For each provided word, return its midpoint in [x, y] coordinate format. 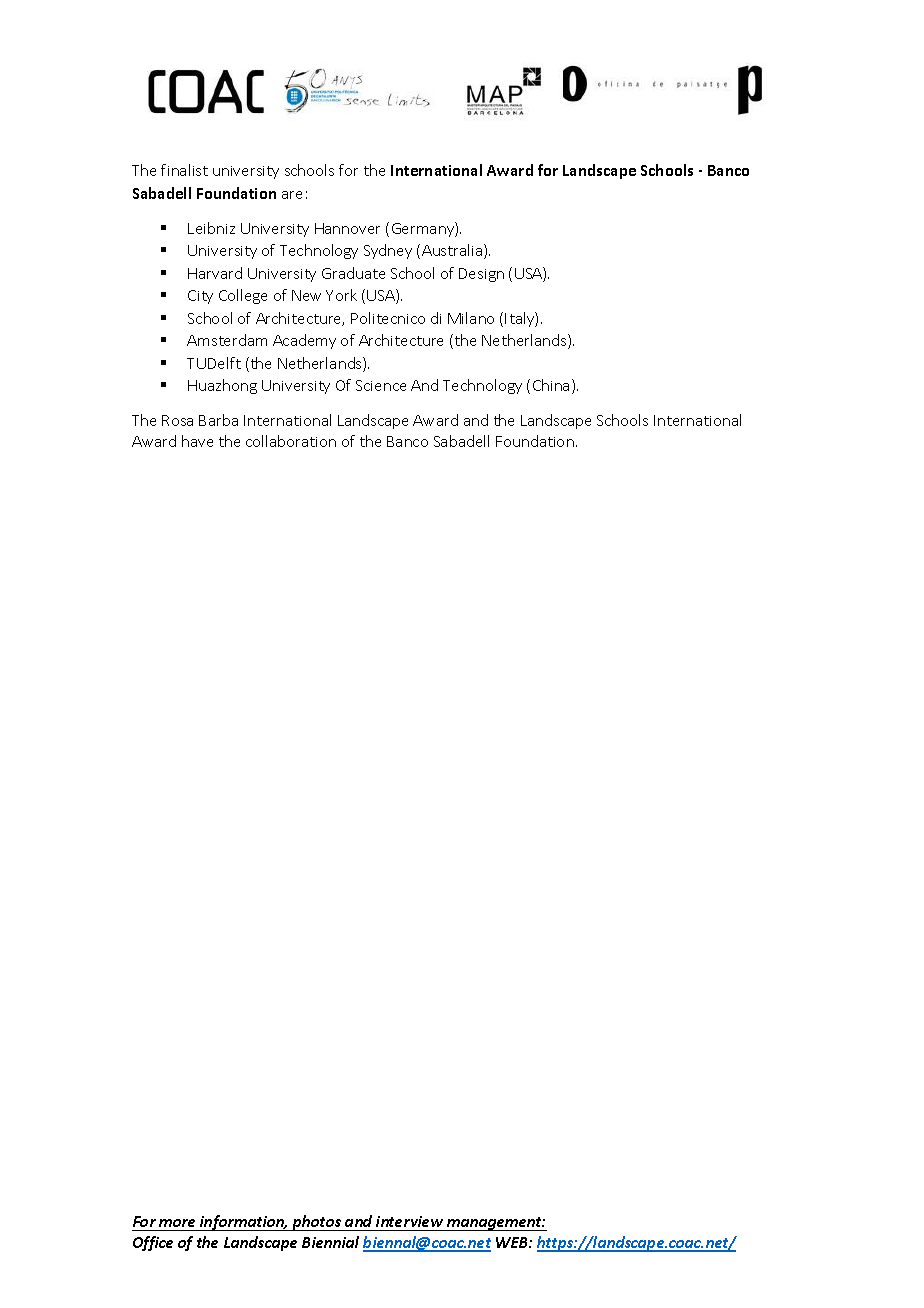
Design [481, 275]
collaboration [291, 441]
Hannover [347, 228]
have [197, 441]
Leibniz [211, 228]
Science [381, 385]
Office [153, 1243]
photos [316, 1223]
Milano [471, 318]
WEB [513, 1242]
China [551, 385]
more [177, 1223]
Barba [218, 420]
